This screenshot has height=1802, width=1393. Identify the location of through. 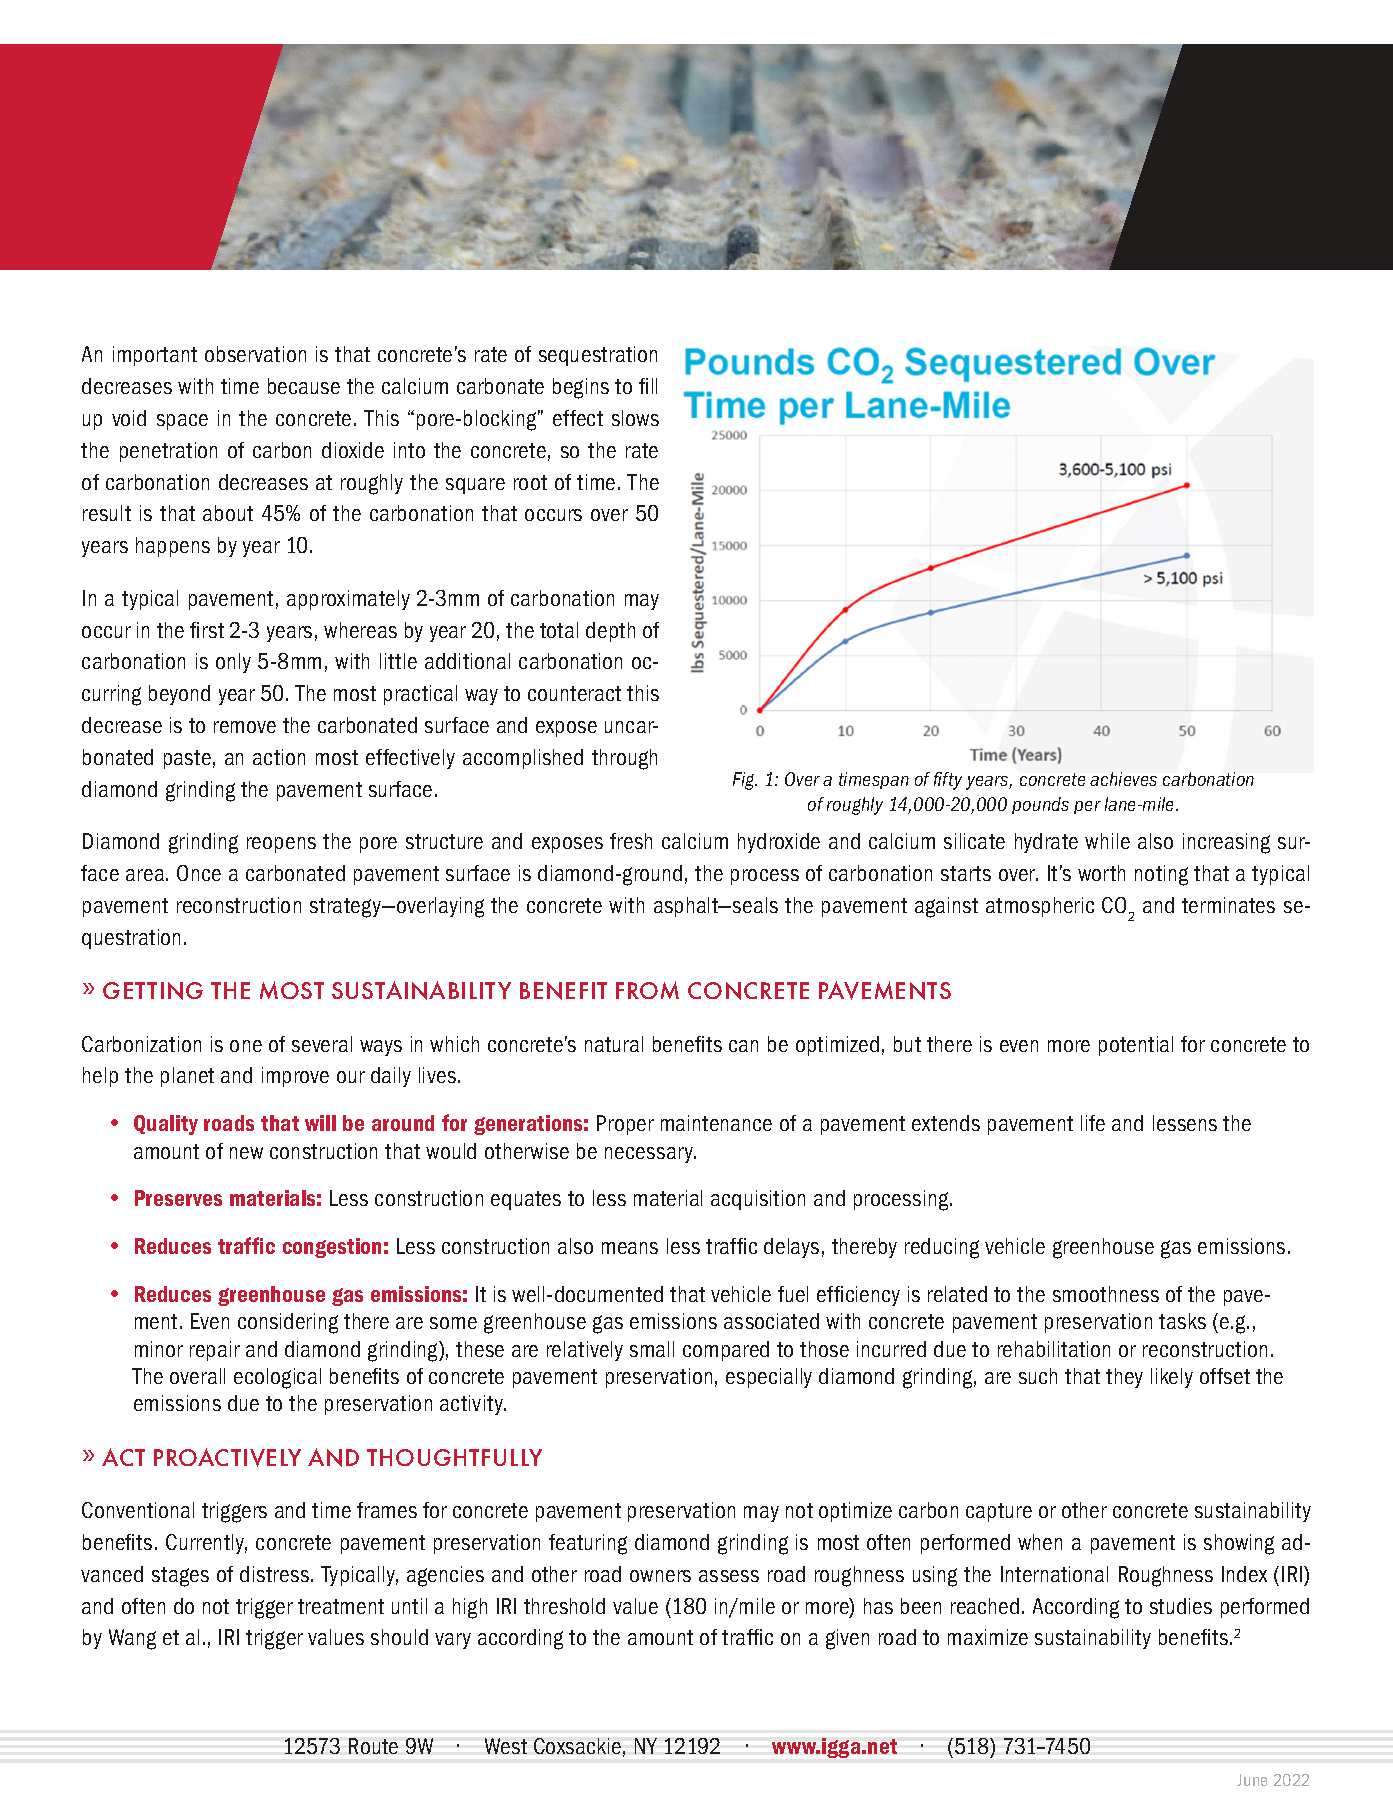
(624, 759).
